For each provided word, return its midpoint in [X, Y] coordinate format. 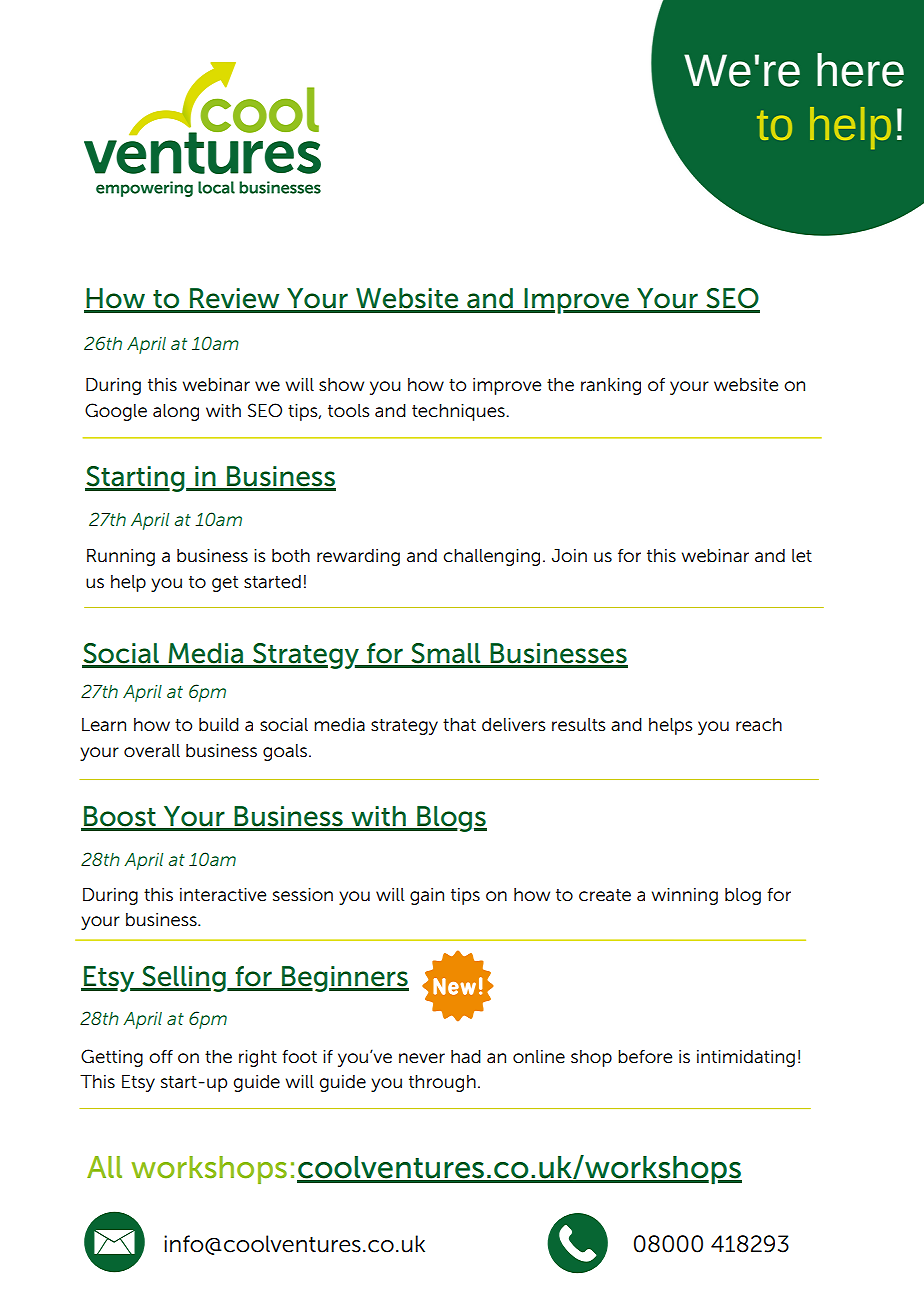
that [459, 725]
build [219, 725]
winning [685, 896]
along [176, 412]
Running [121, 557]
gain [427, 896]
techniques [459, 412]
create [605, 895]
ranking [611, 386]
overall [152, 751]
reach [759, 725]
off [161, 1057]
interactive [223, 895]
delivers [514, 725]
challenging [491, 557]
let [802, 556]
